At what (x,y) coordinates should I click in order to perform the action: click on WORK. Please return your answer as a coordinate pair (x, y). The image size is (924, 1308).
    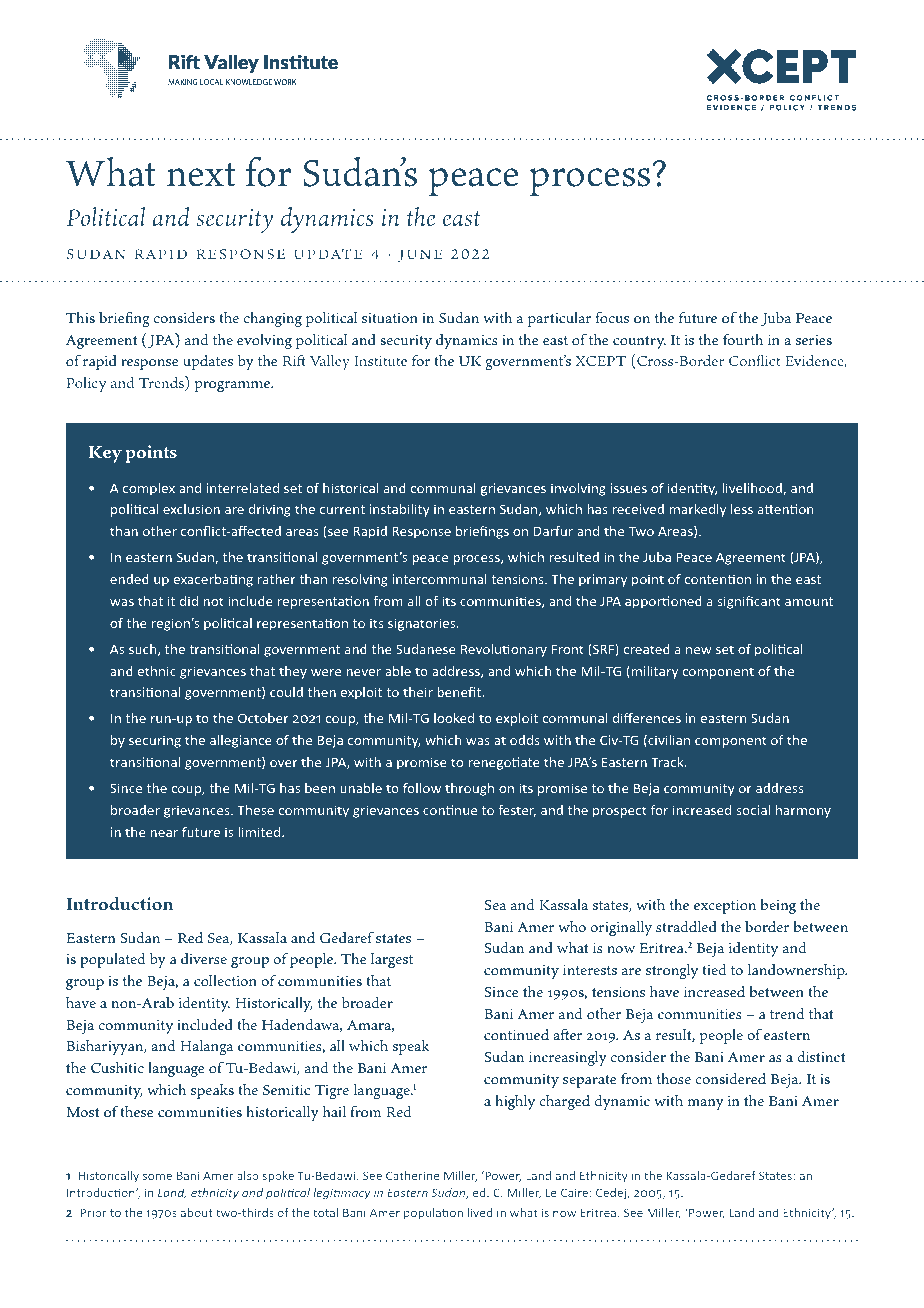
    Looking at the image, I should click on (285, 82).
